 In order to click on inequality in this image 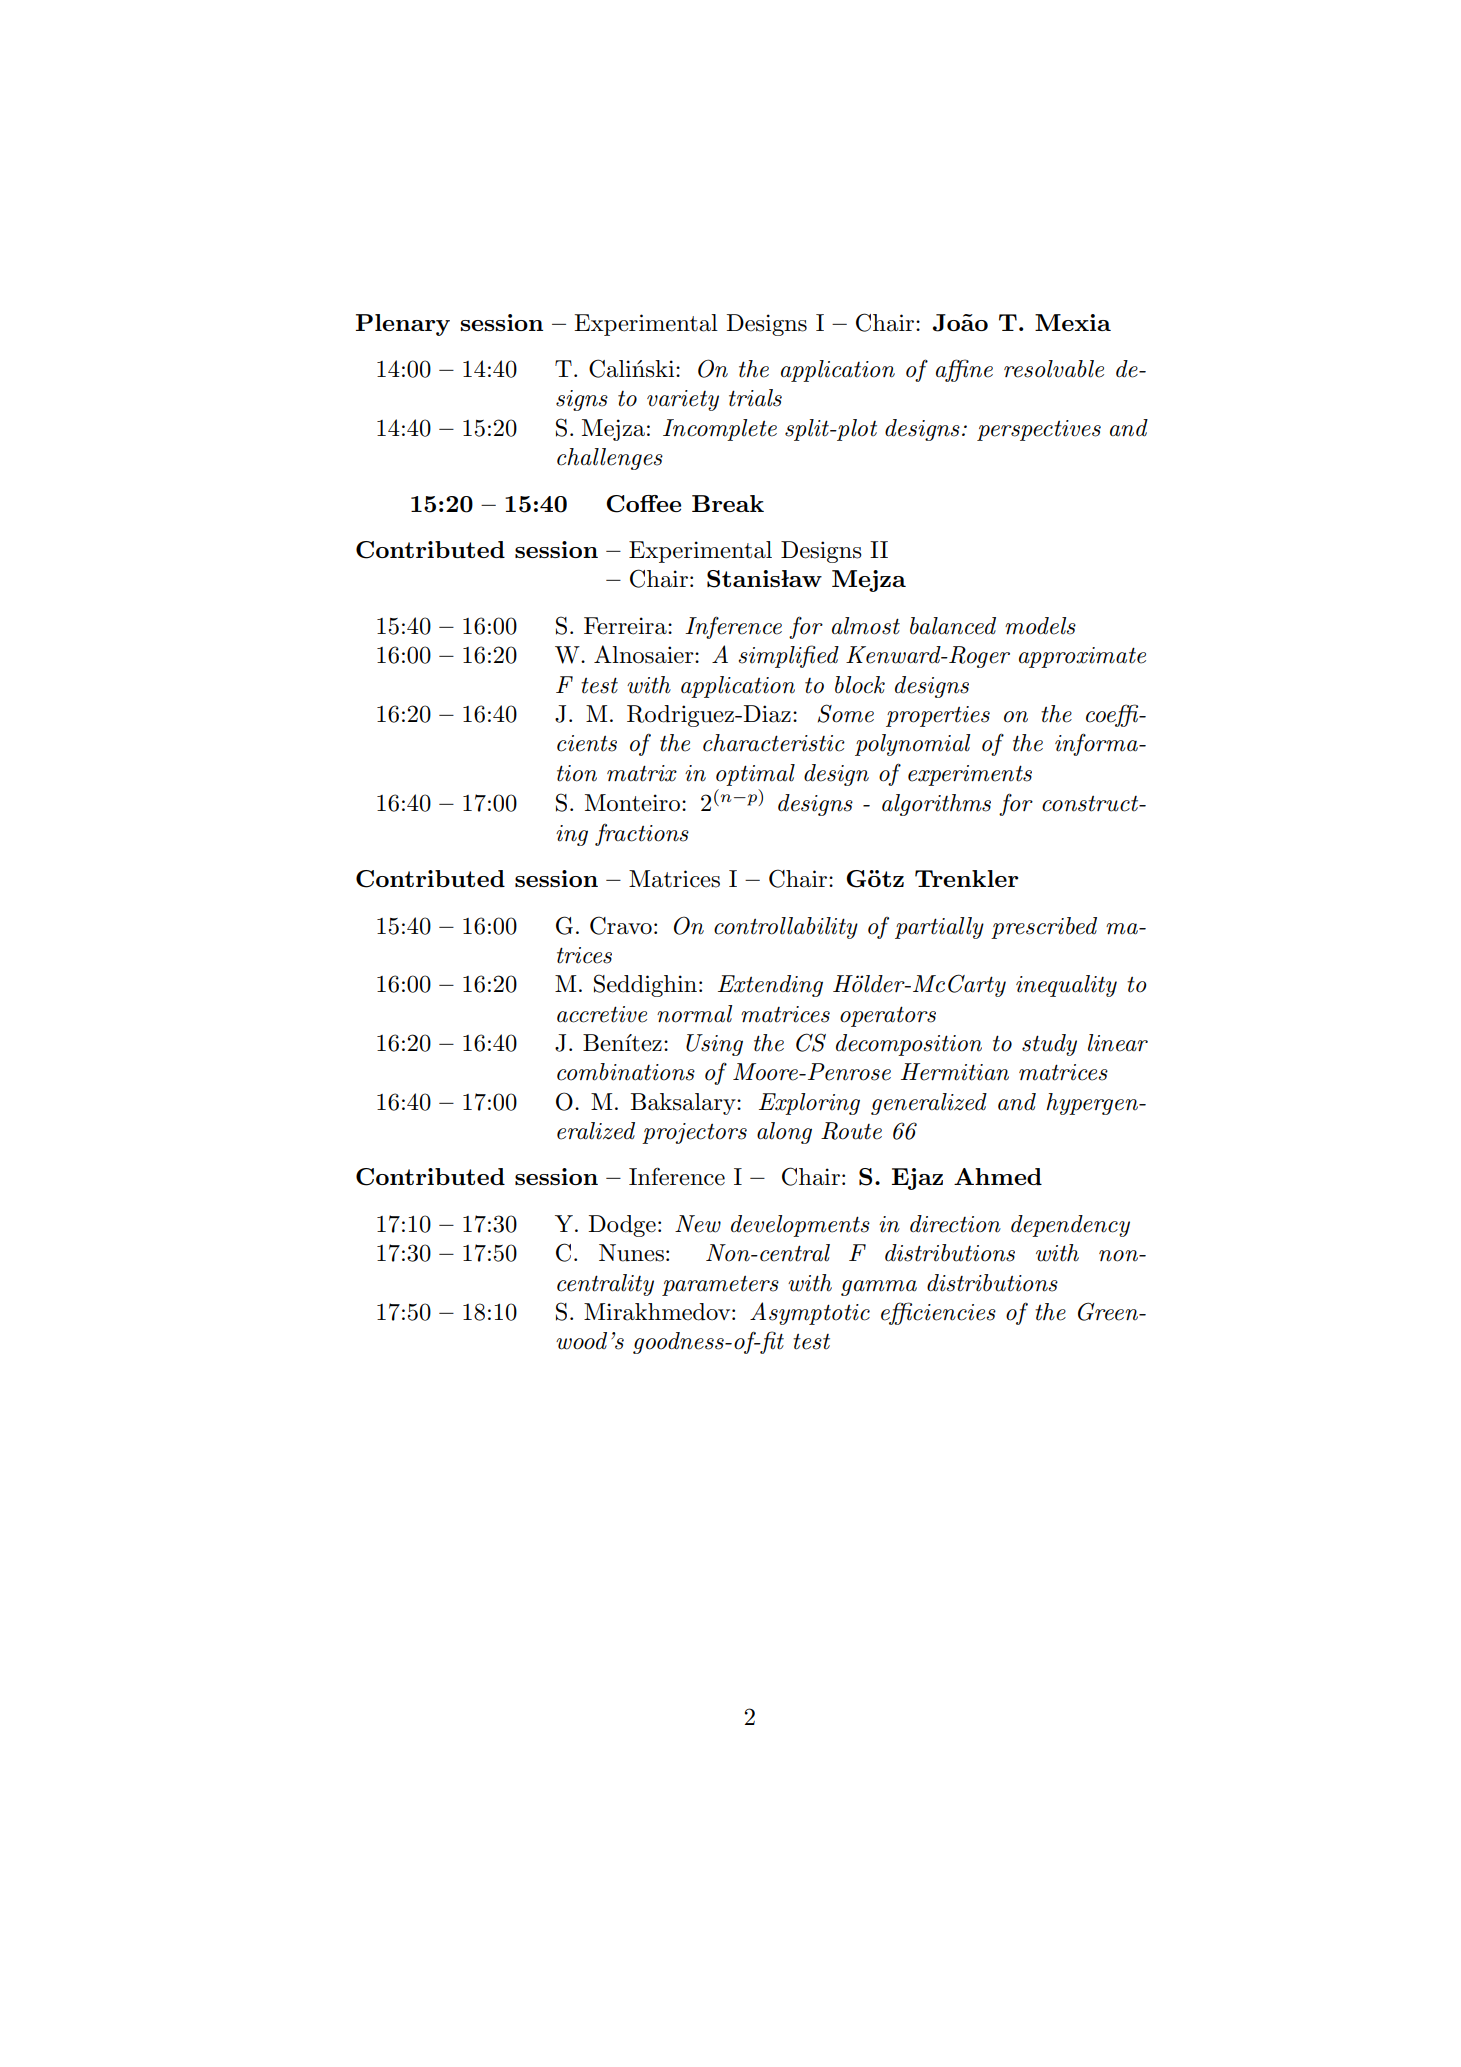, I will do `click(1066, 986)`.
